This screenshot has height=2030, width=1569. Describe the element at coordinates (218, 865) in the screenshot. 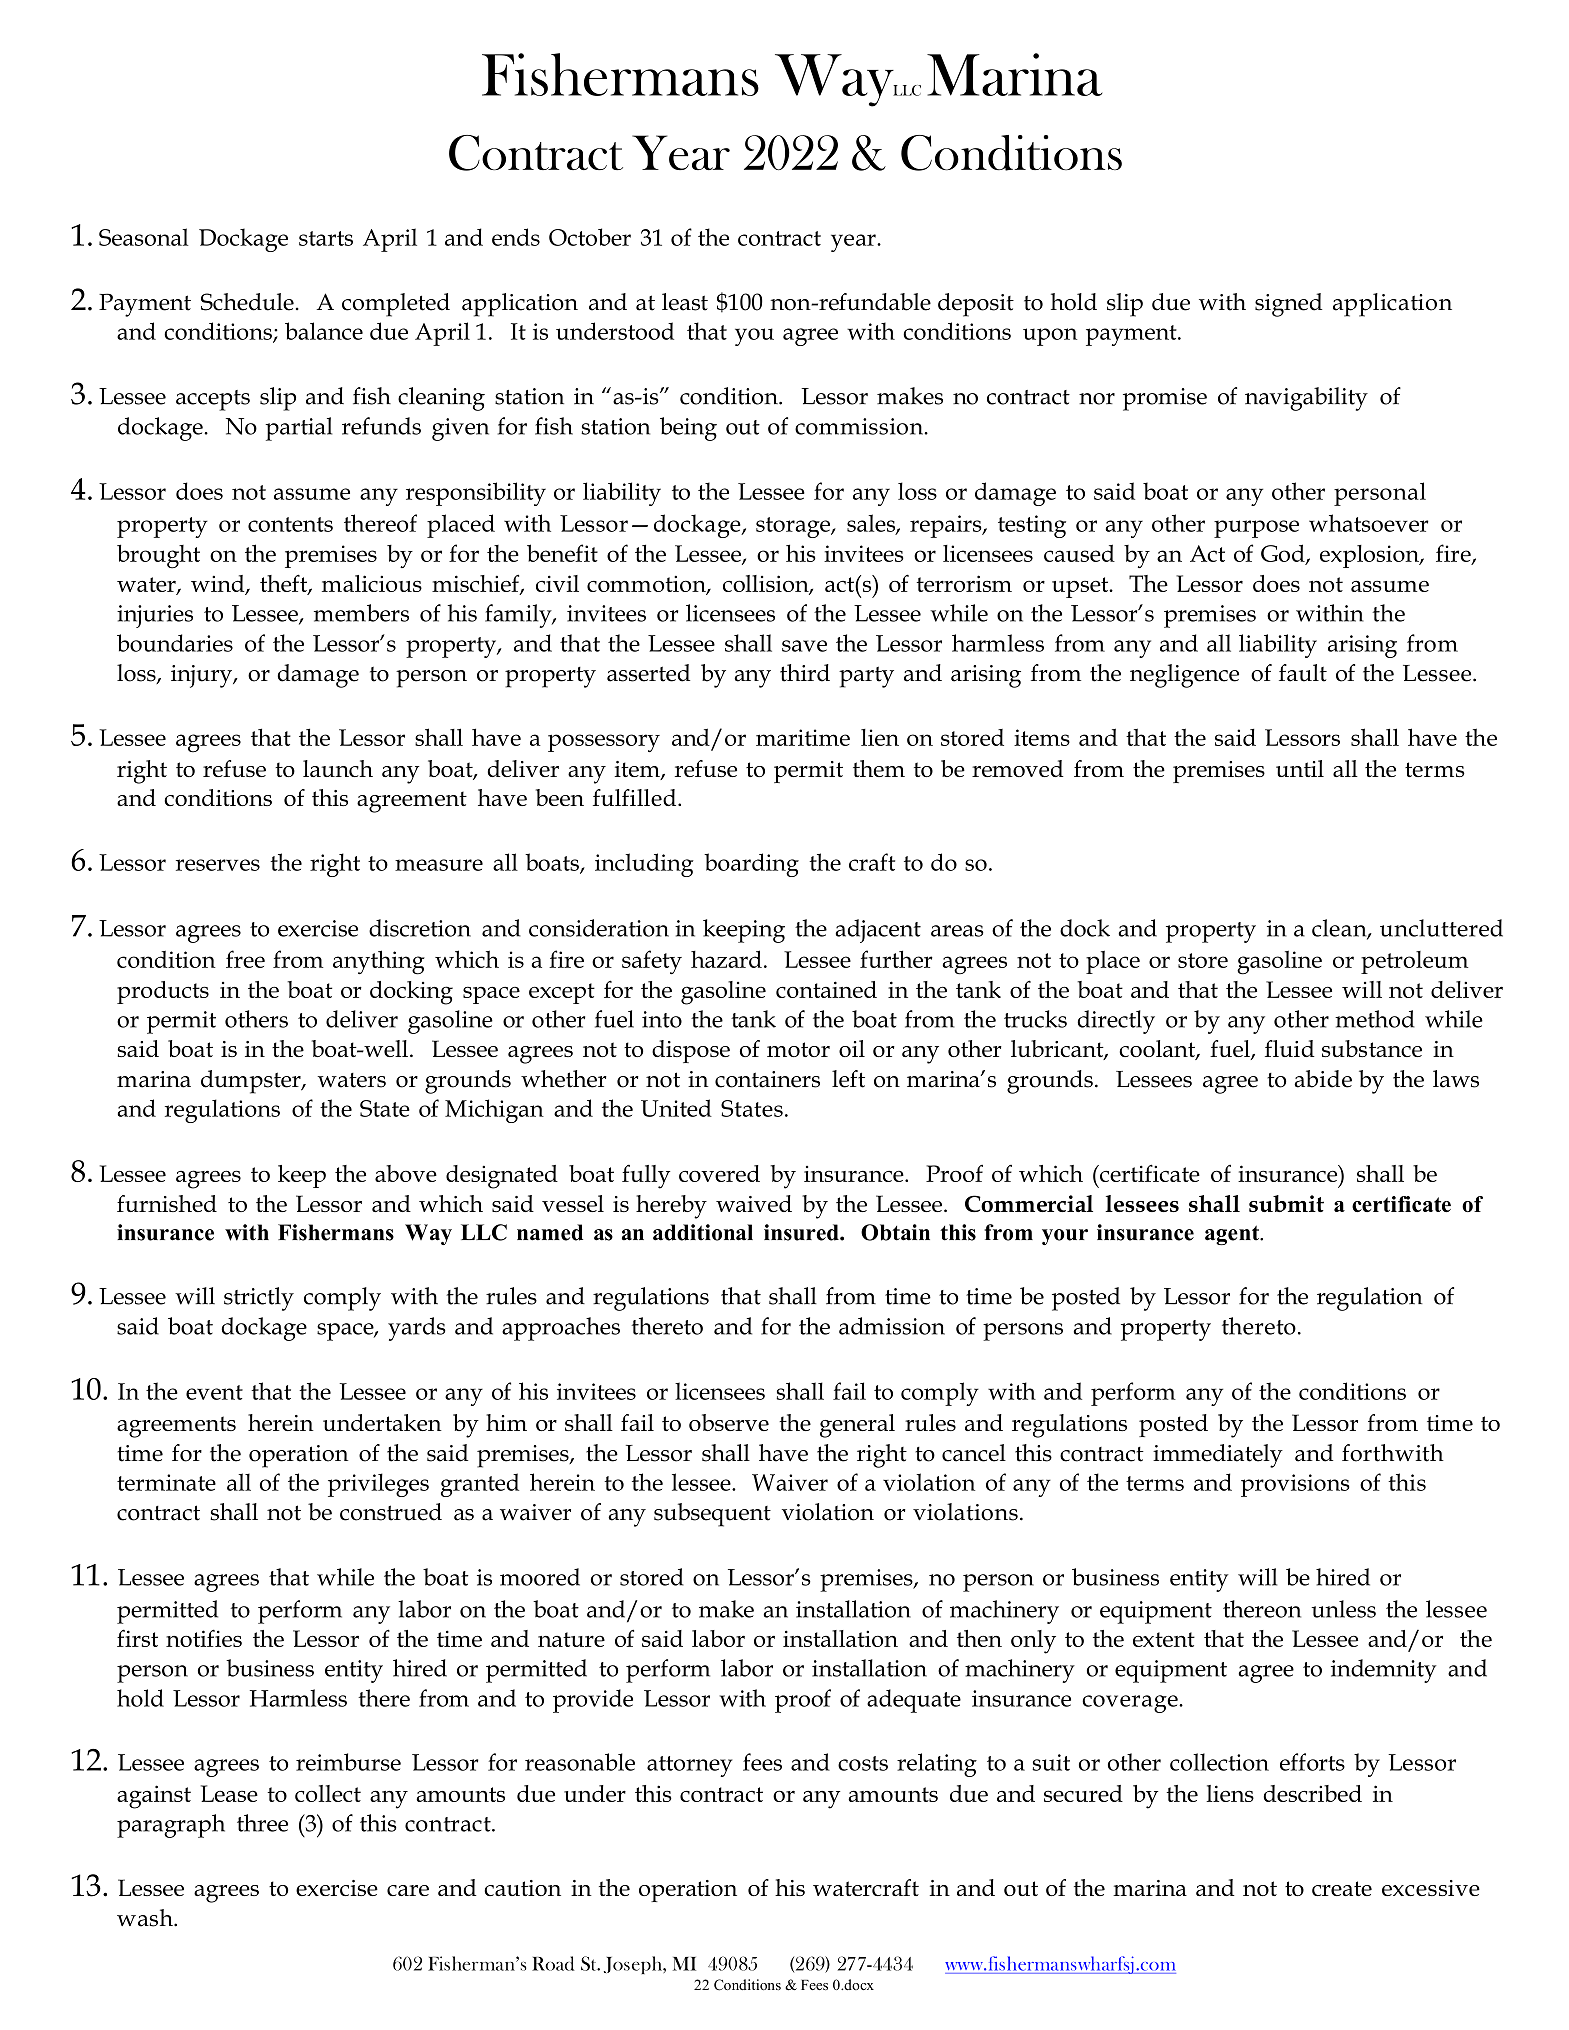

I see `reserves` at that location.
